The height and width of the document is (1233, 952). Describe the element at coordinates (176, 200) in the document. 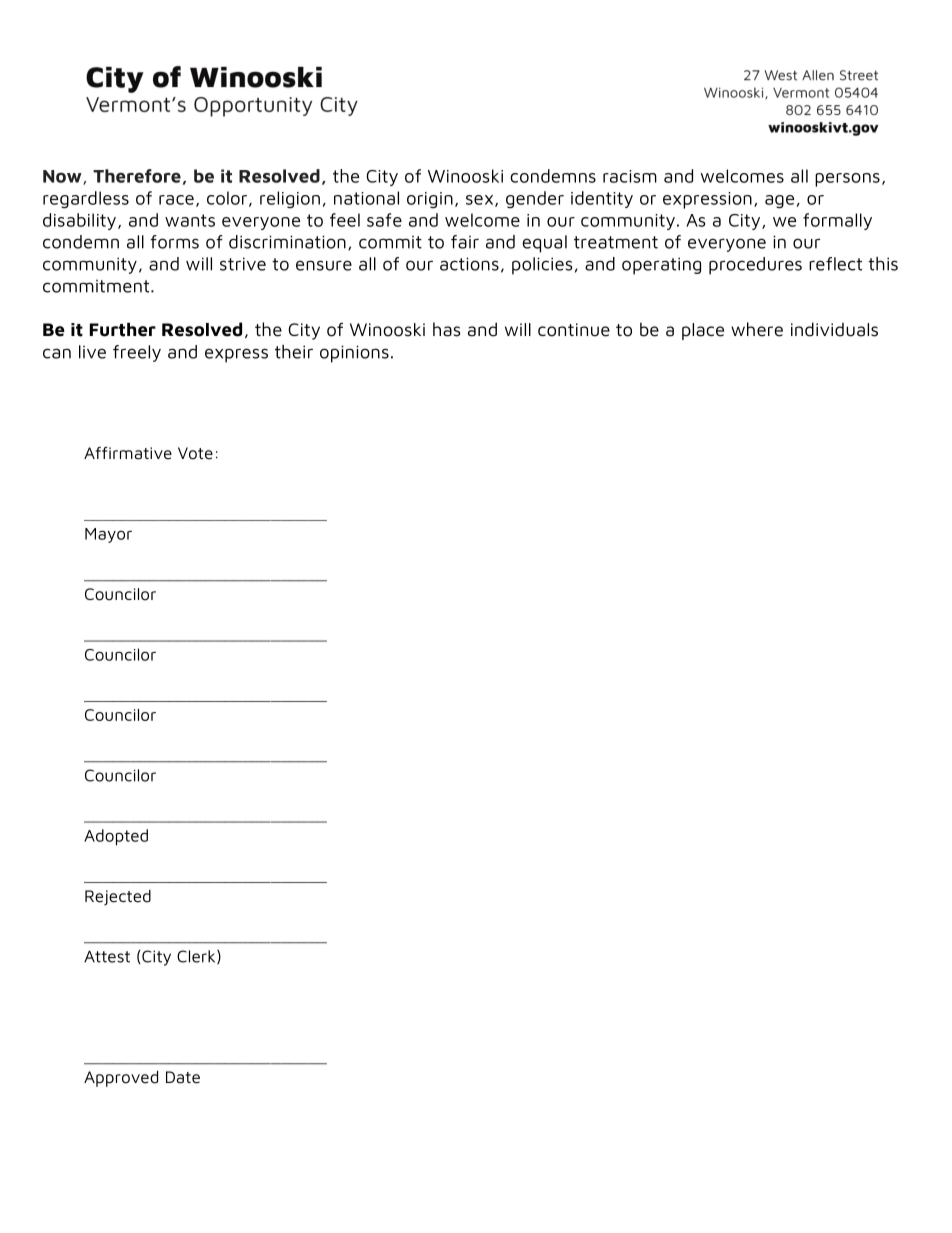

I see `race` at that location.
